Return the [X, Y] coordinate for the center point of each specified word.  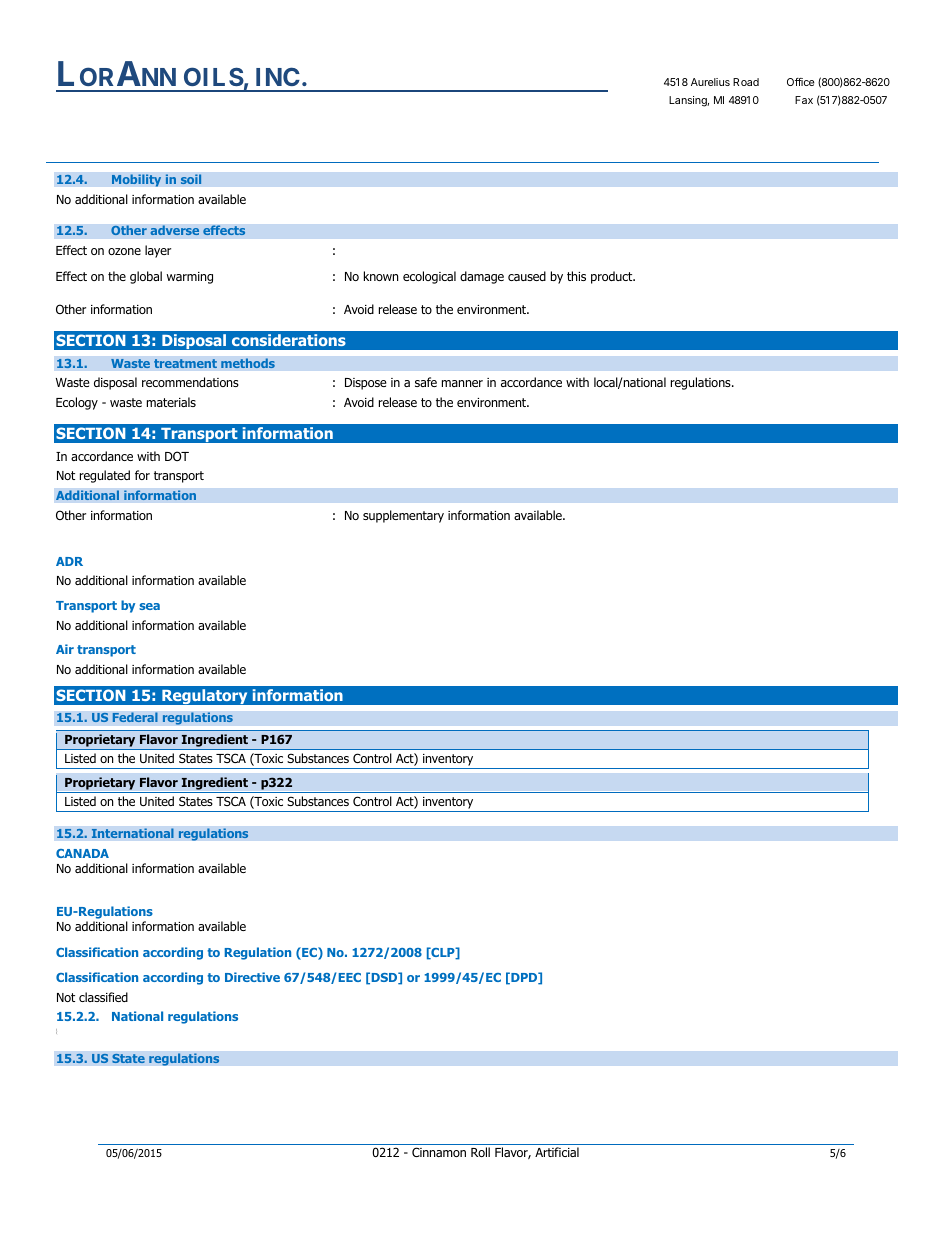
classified [103, 997]
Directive [252, 977]
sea [149, 606]
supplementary [403, 516]
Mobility [136, 180]
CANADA [82, 853]
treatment [185, 364]
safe [426, 382]
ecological [429, 277]
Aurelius [710, 82]
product [613, 277]
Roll [480, 1152]
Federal [135, 717]
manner [462, 383]
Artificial [557, 1152]
